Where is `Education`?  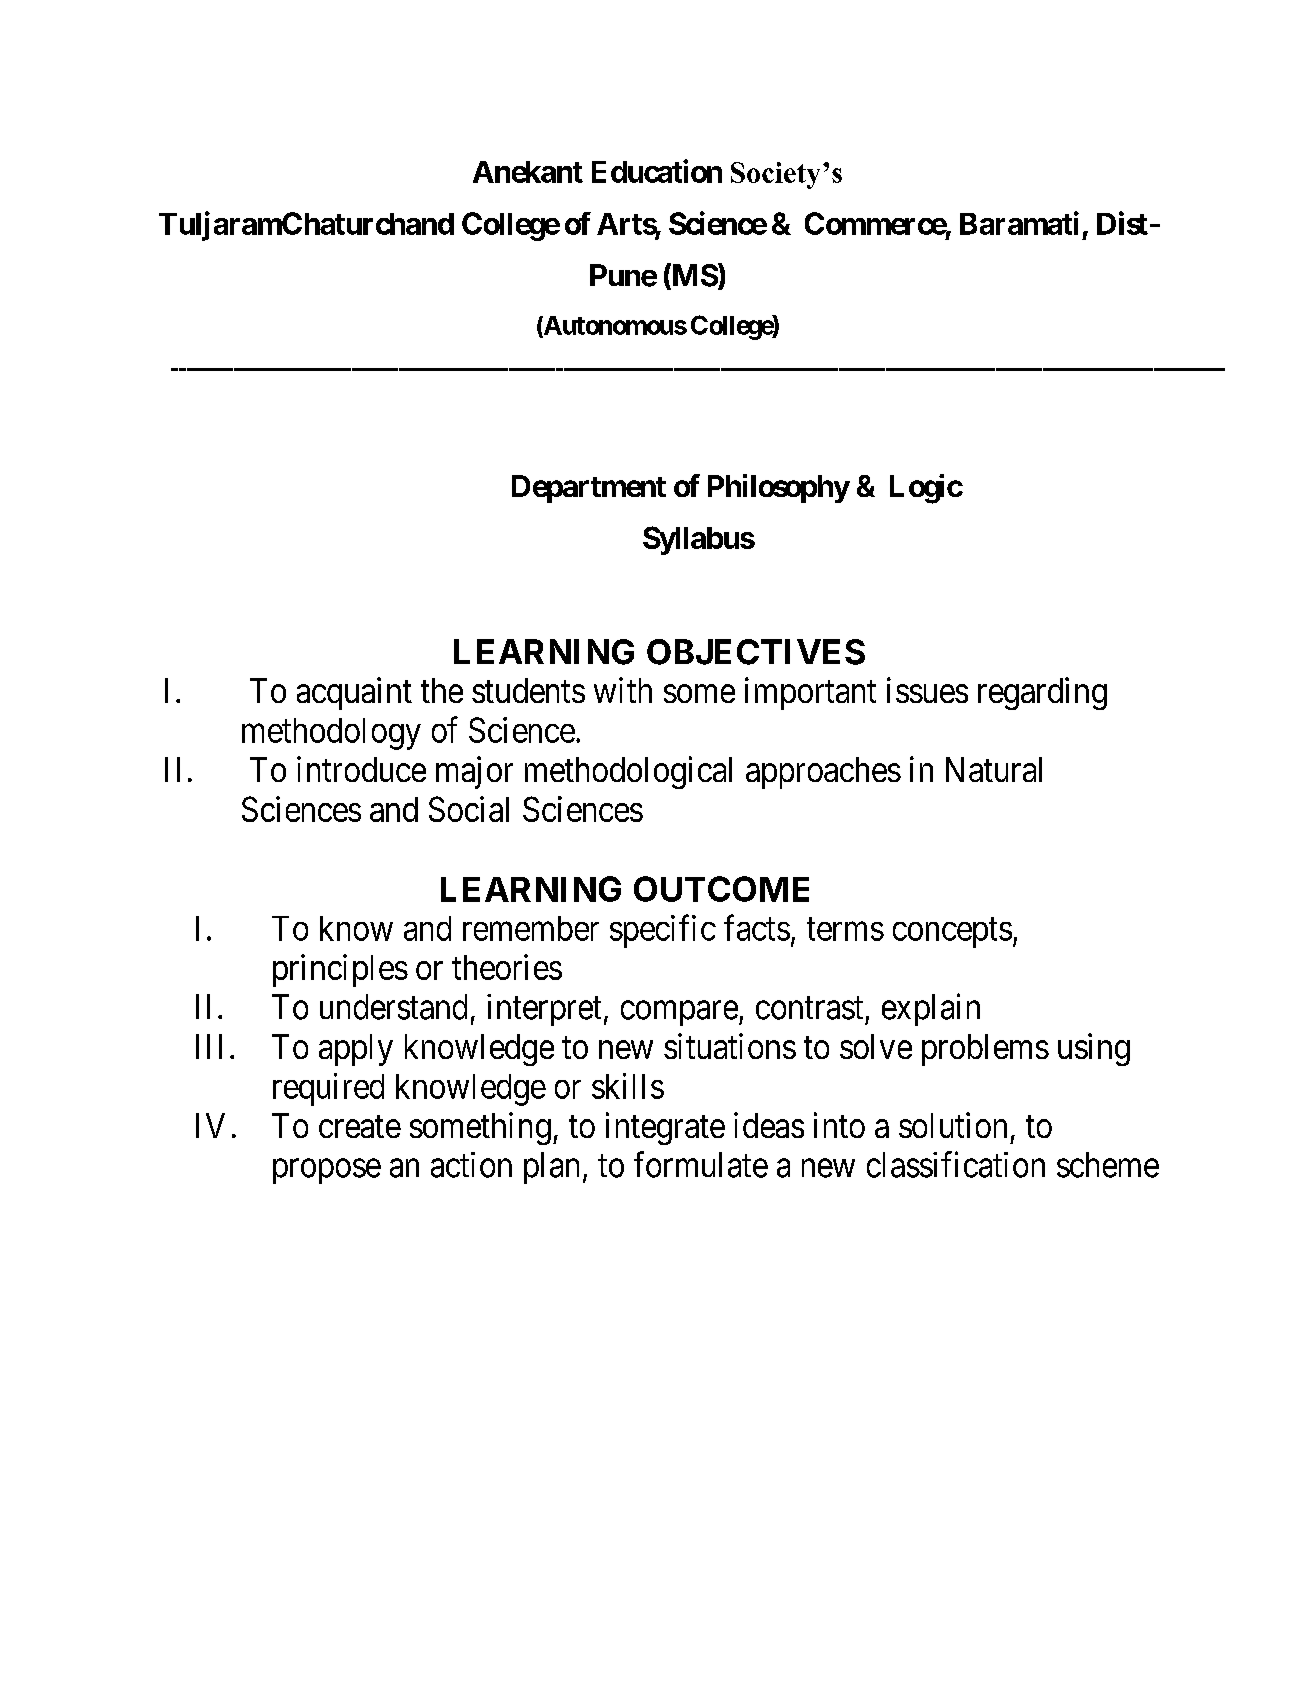 Education is located at coordinates (657, 171).
